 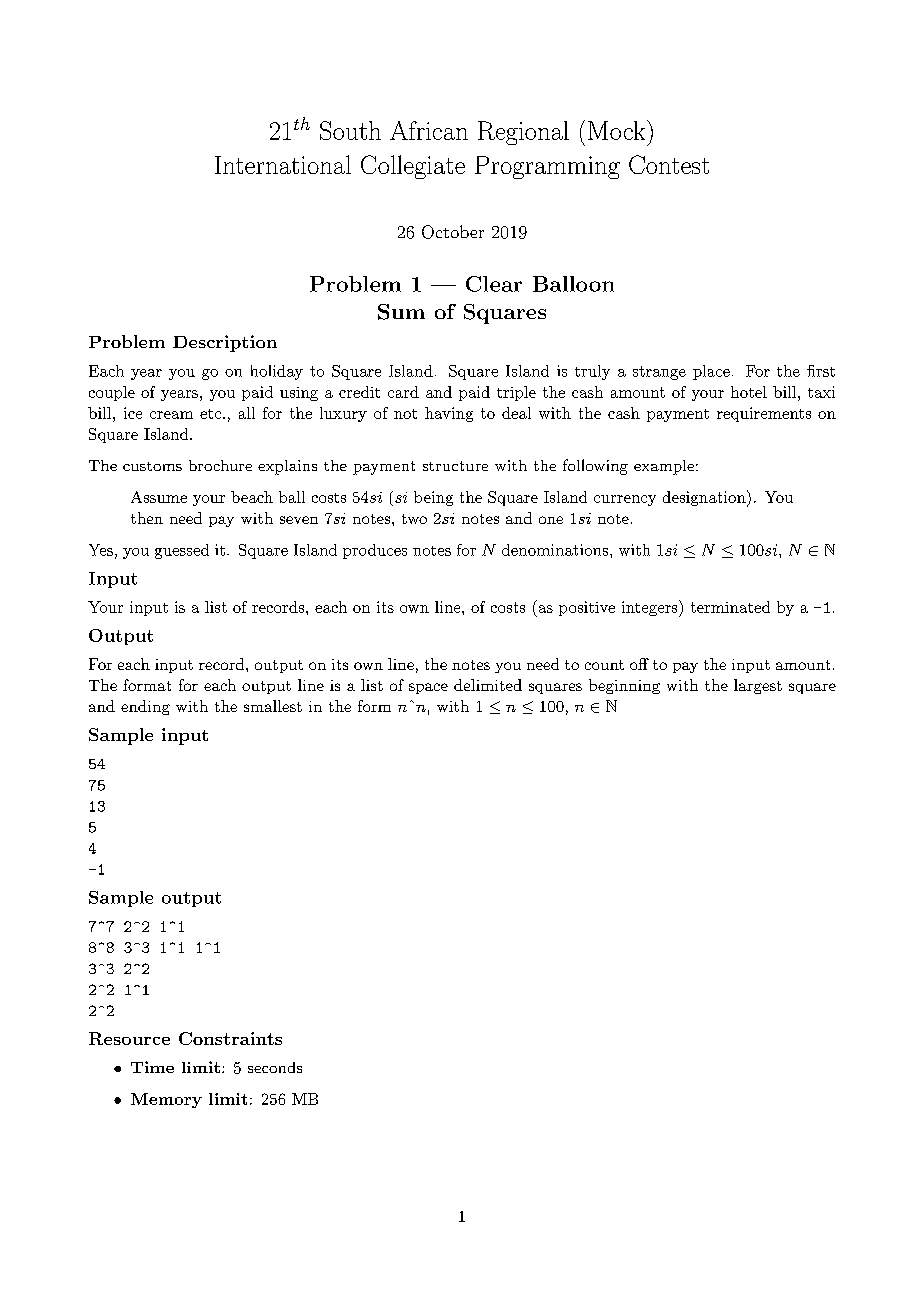 I want to click on seconds, so click(x=275, y=1067).
